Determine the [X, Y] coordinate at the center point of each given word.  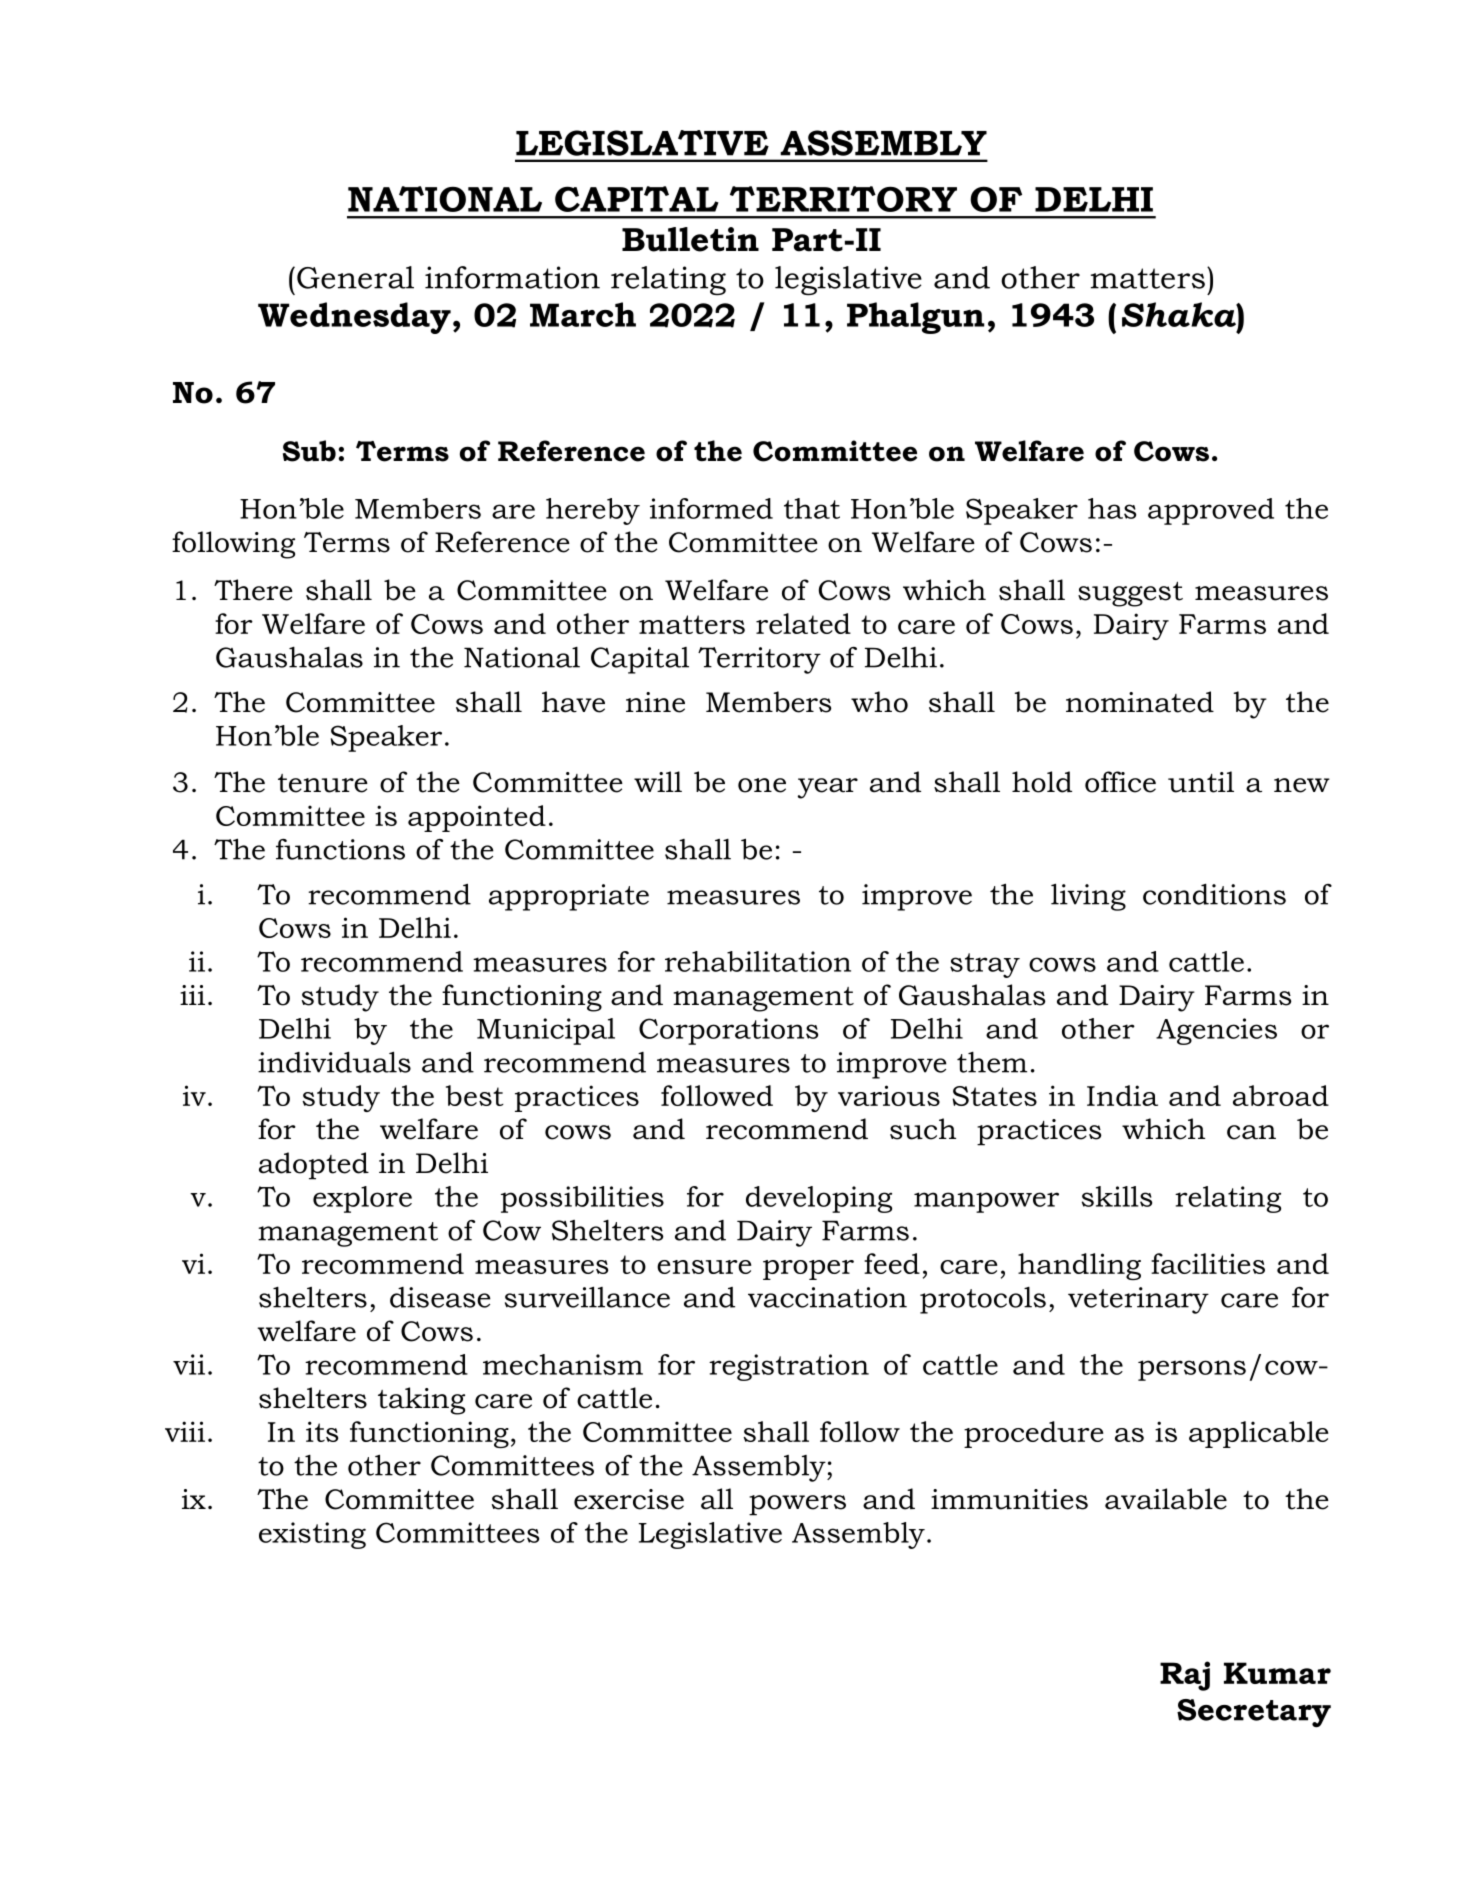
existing [312, 1535]
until [1201, 782]
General [355, 277]
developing [819, 1199]
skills [1117, 1196]
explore [362, 1199]
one [762, 785]
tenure [323, 783]
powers [797, 1505]
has [1112, 508]
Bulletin [690, 239]
